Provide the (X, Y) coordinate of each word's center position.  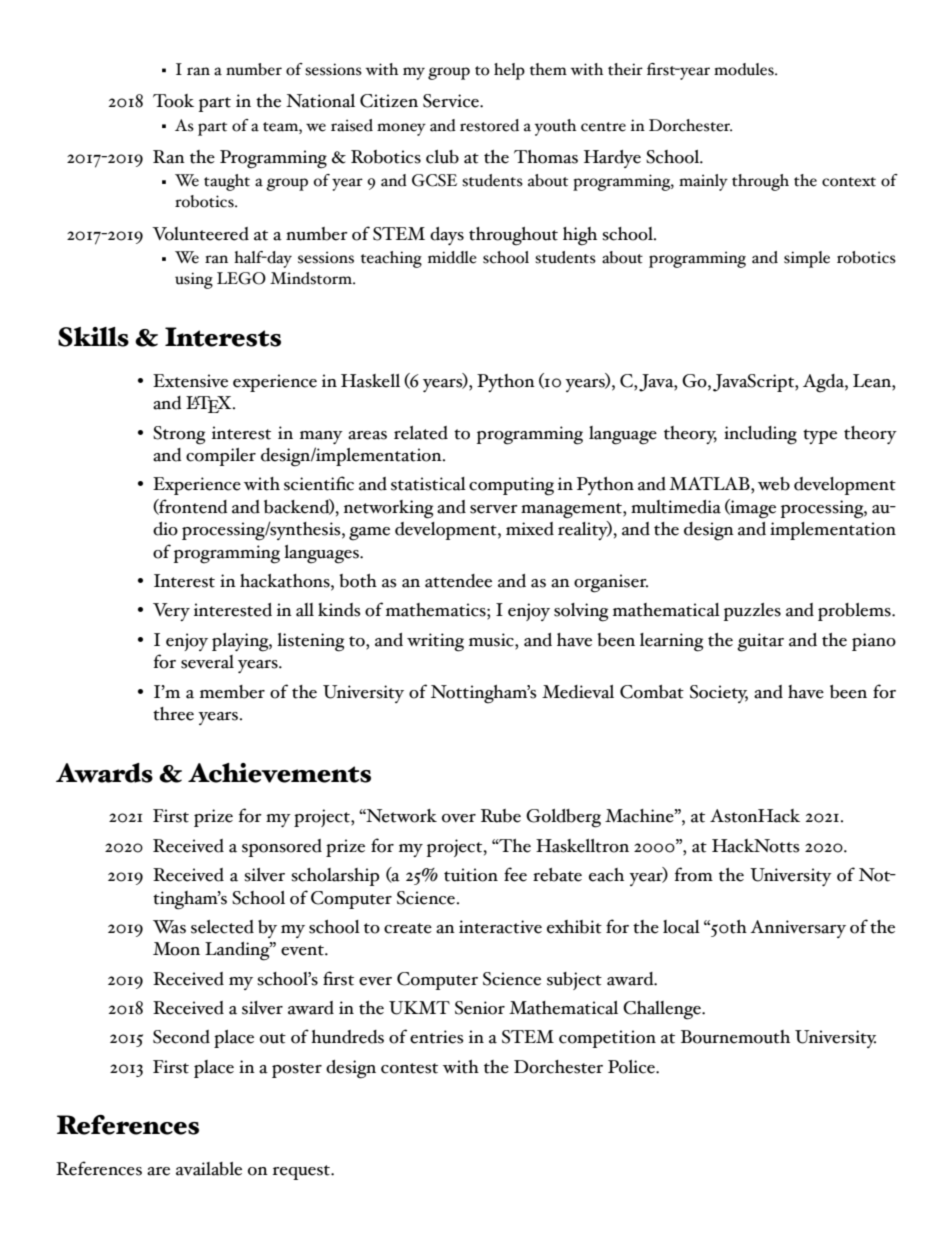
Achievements (279, 773)
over (459, 818)
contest (409, 1068)
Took (173, 101)
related (421, 433)
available (209, 1169)
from (694, 874)
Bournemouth (735, 1037)
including (760, 435)
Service (452, 101)
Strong (179, 435)
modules (745, 69)
